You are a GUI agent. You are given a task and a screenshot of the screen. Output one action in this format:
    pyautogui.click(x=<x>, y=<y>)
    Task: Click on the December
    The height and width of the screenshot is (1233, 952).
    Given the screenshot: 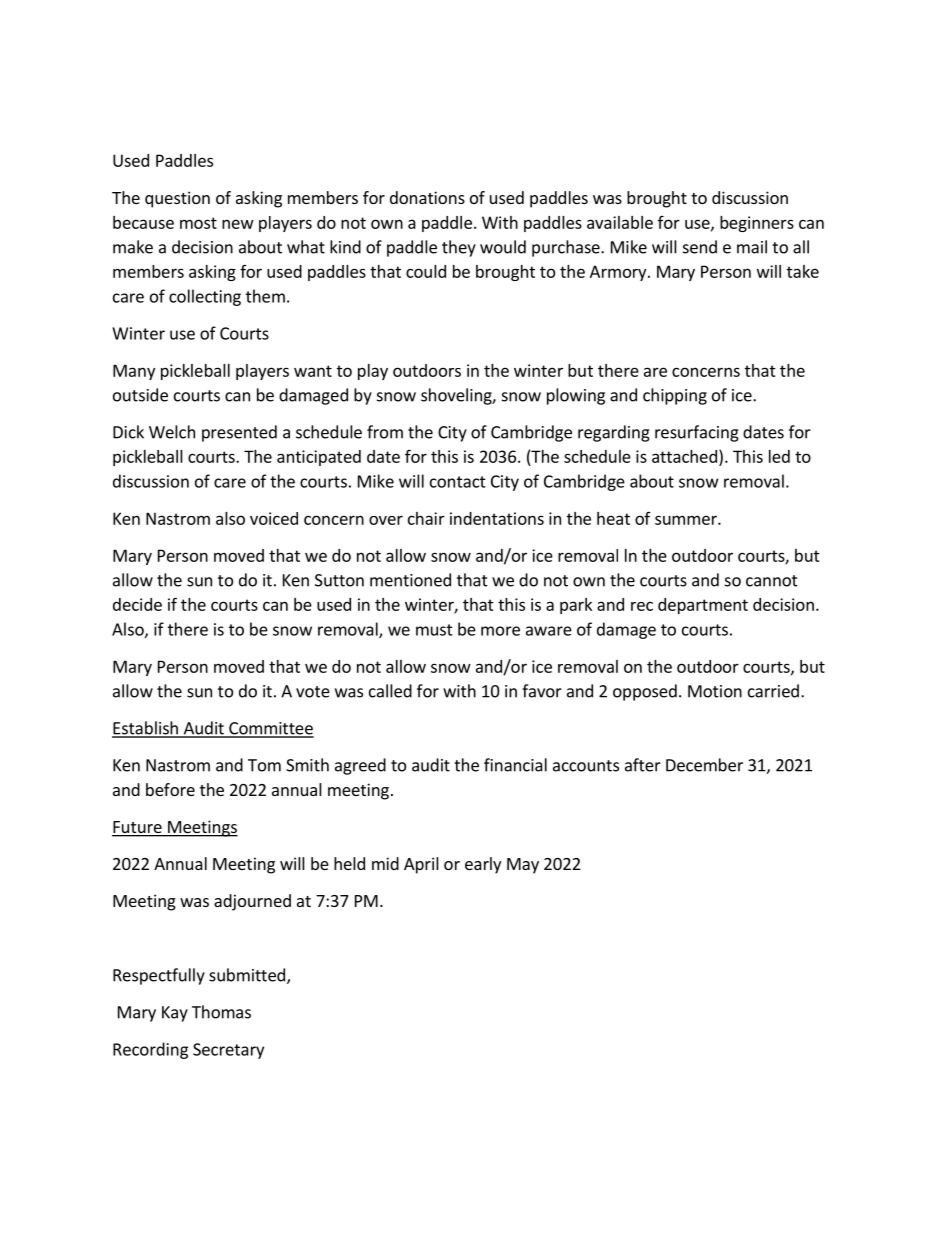 What is the action you would take?
    pyautogui.click(x=704, y=765)
